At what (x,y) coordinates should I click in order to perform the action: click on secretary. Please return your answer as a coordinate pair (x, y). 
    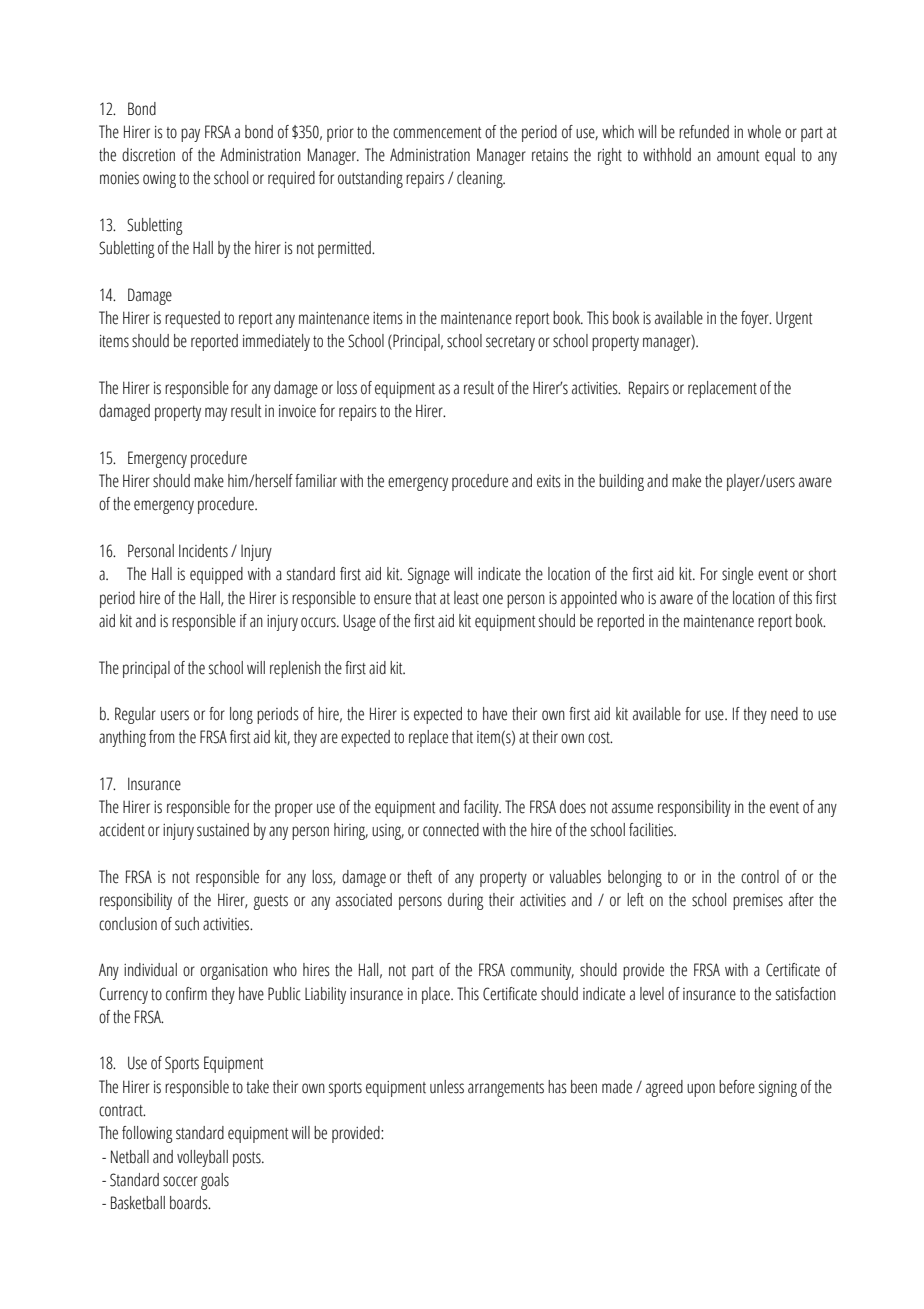
    Looking at the image, I should click on (510, 343).
